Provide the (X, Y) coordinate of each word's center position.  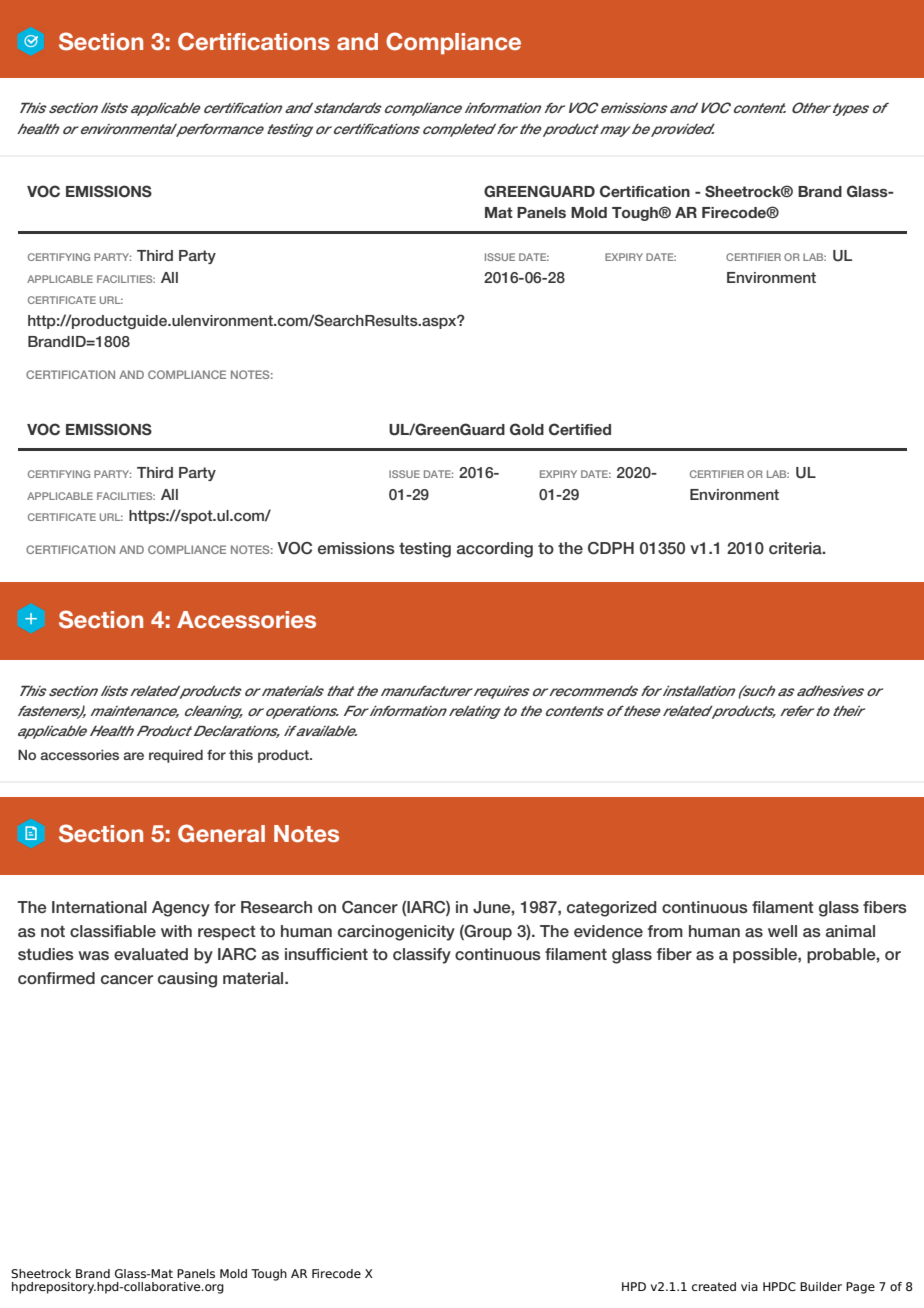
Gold (527, 429)
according (495, 550)
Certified (580, 429)
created (714, 1286)
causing (187, 980)
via (749, 1286)
